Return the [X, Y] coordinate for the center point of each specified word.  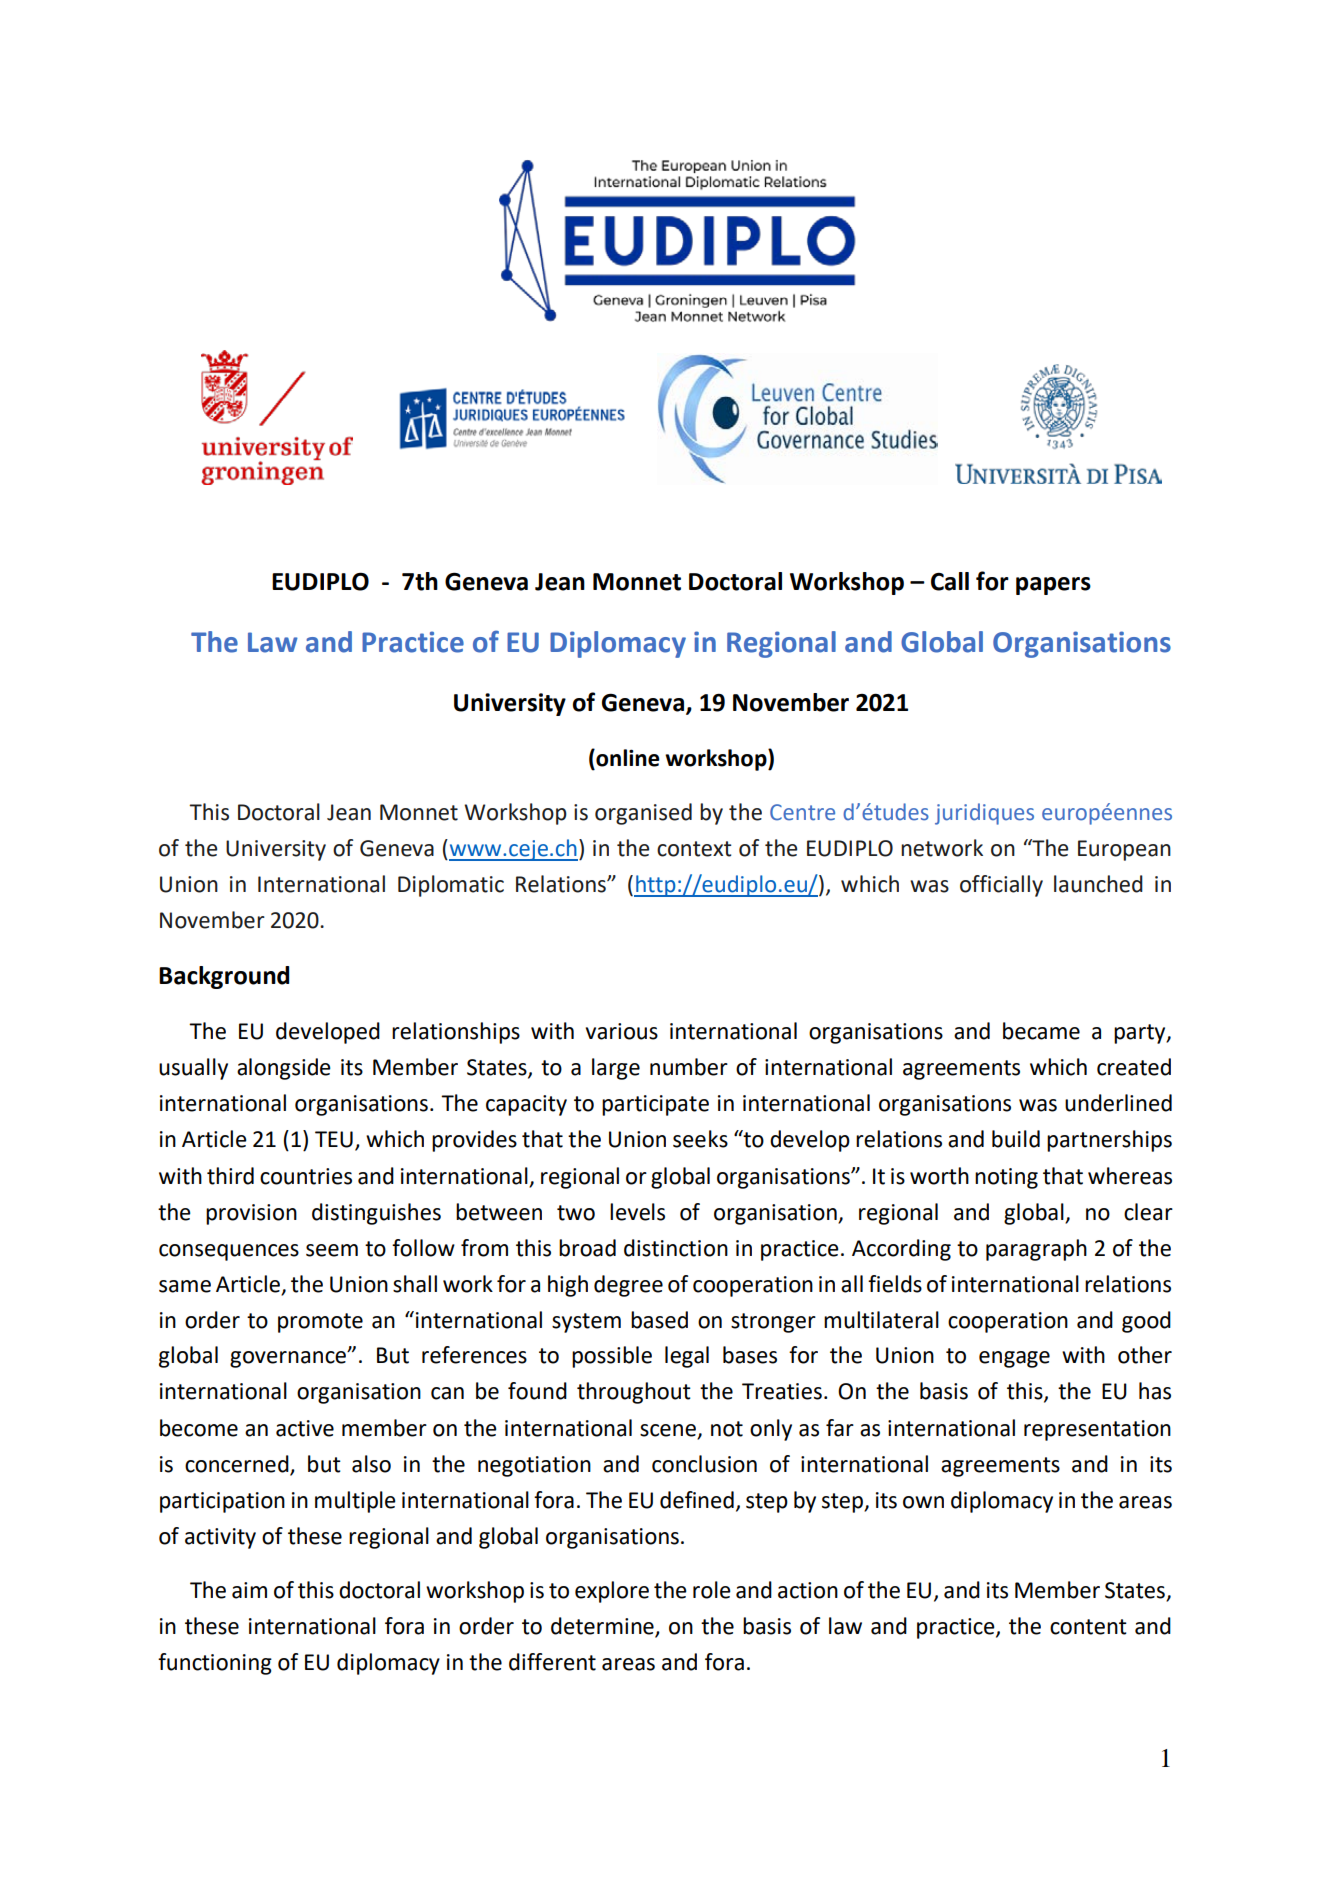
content [1088, 1627]
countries [306, 1176]
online [627, 758]
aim [249, 1590]
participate [655, 1105]
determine [603, 1627]
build [1016, 1139]
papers [1053, 586]
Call [950, 581]
